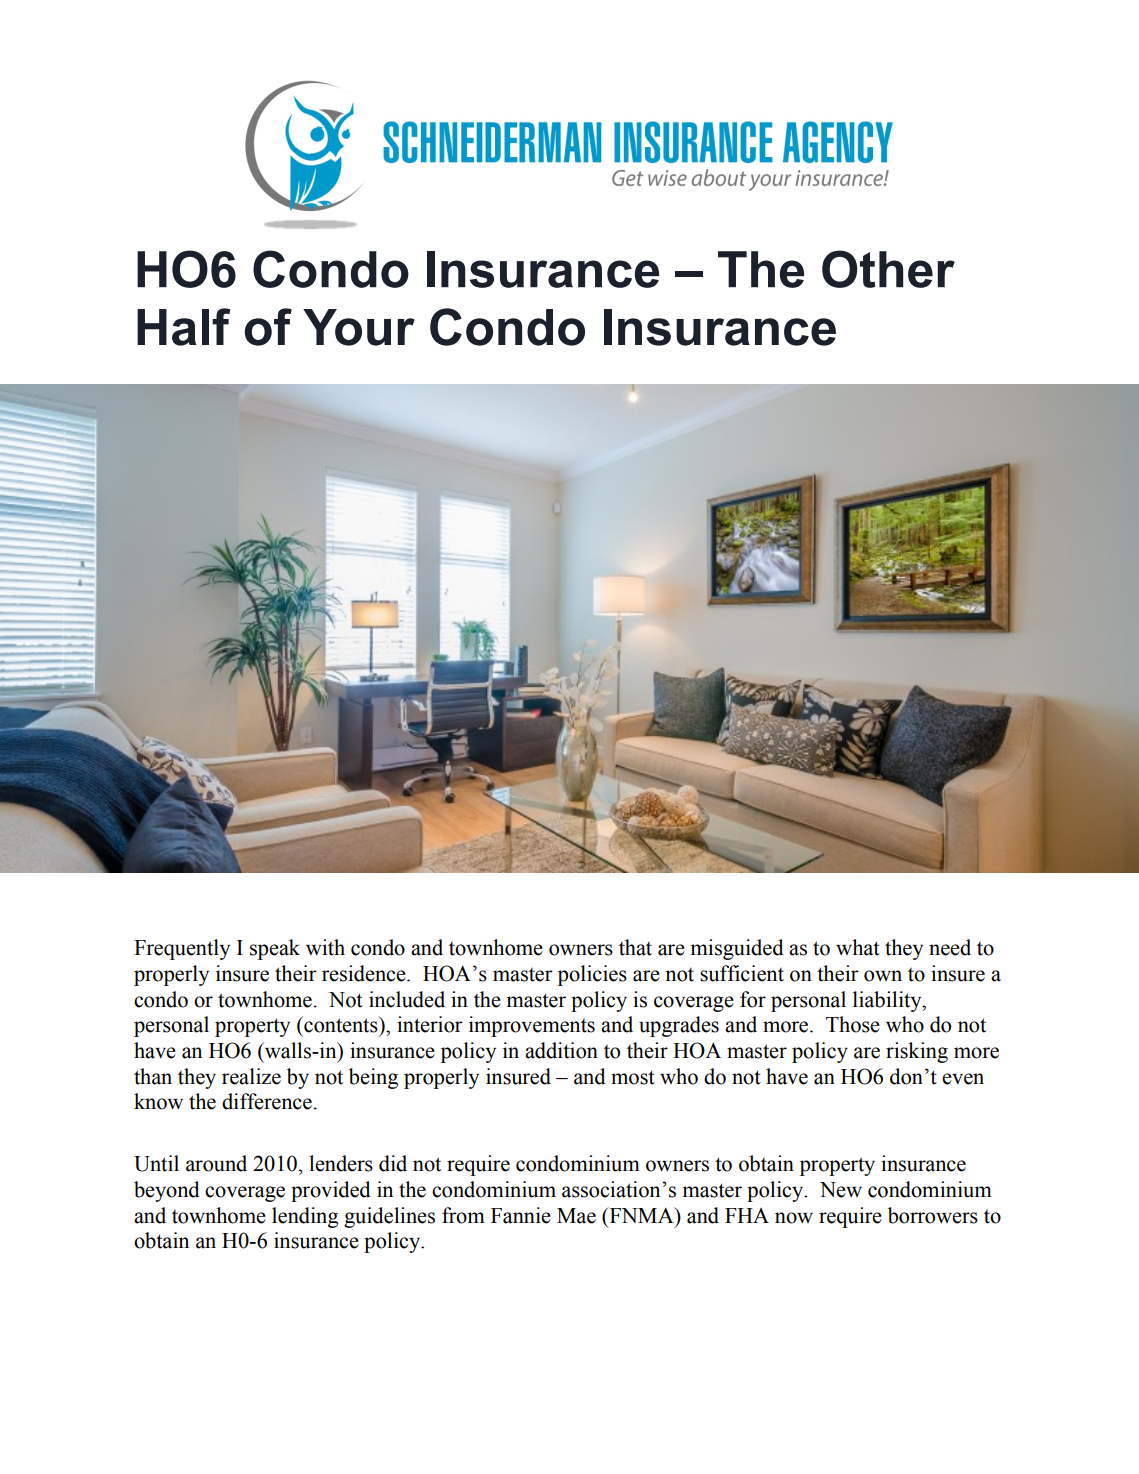 The image size is (1139, 1474). Describe the element at coordinates (841, 1190) in the screenshot. I see `New` at that location.
